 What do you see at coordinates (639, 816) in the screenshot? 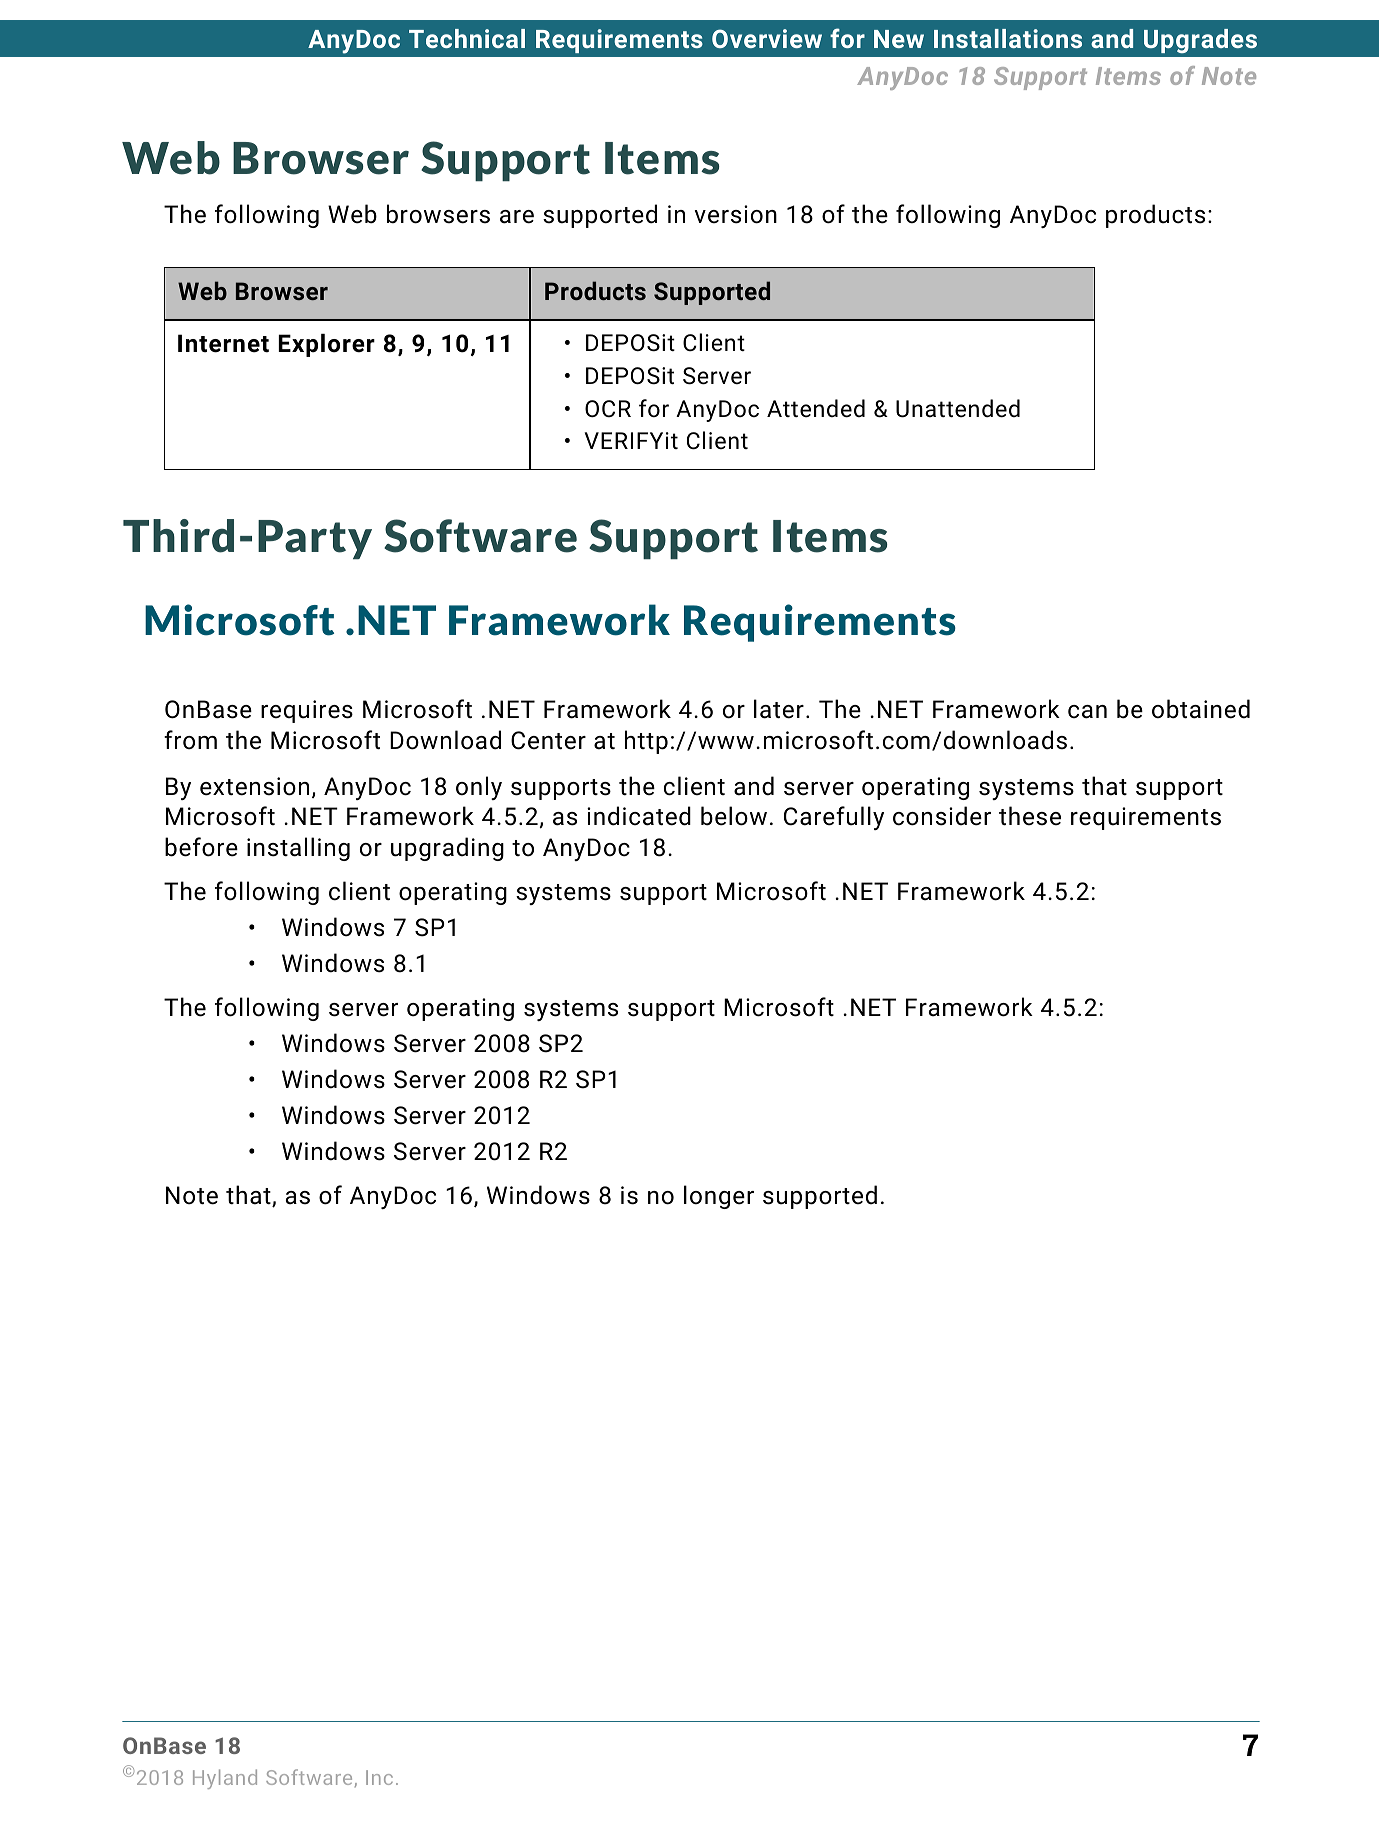
I see `indicated` at bounding box center [639, 816].
